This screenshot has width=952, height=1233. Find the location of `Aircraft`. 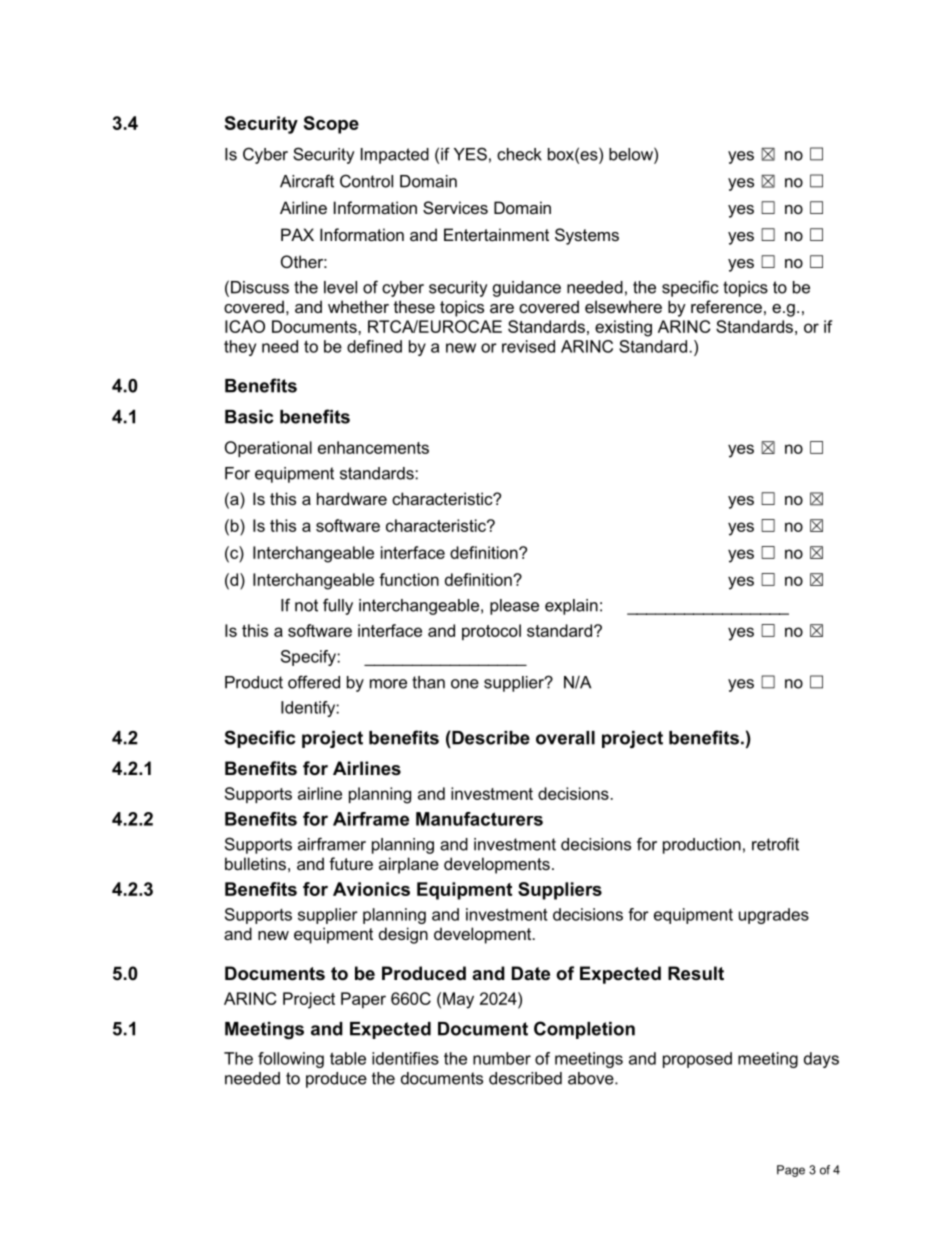

Aircraft is located at coordinates (307, 181).
